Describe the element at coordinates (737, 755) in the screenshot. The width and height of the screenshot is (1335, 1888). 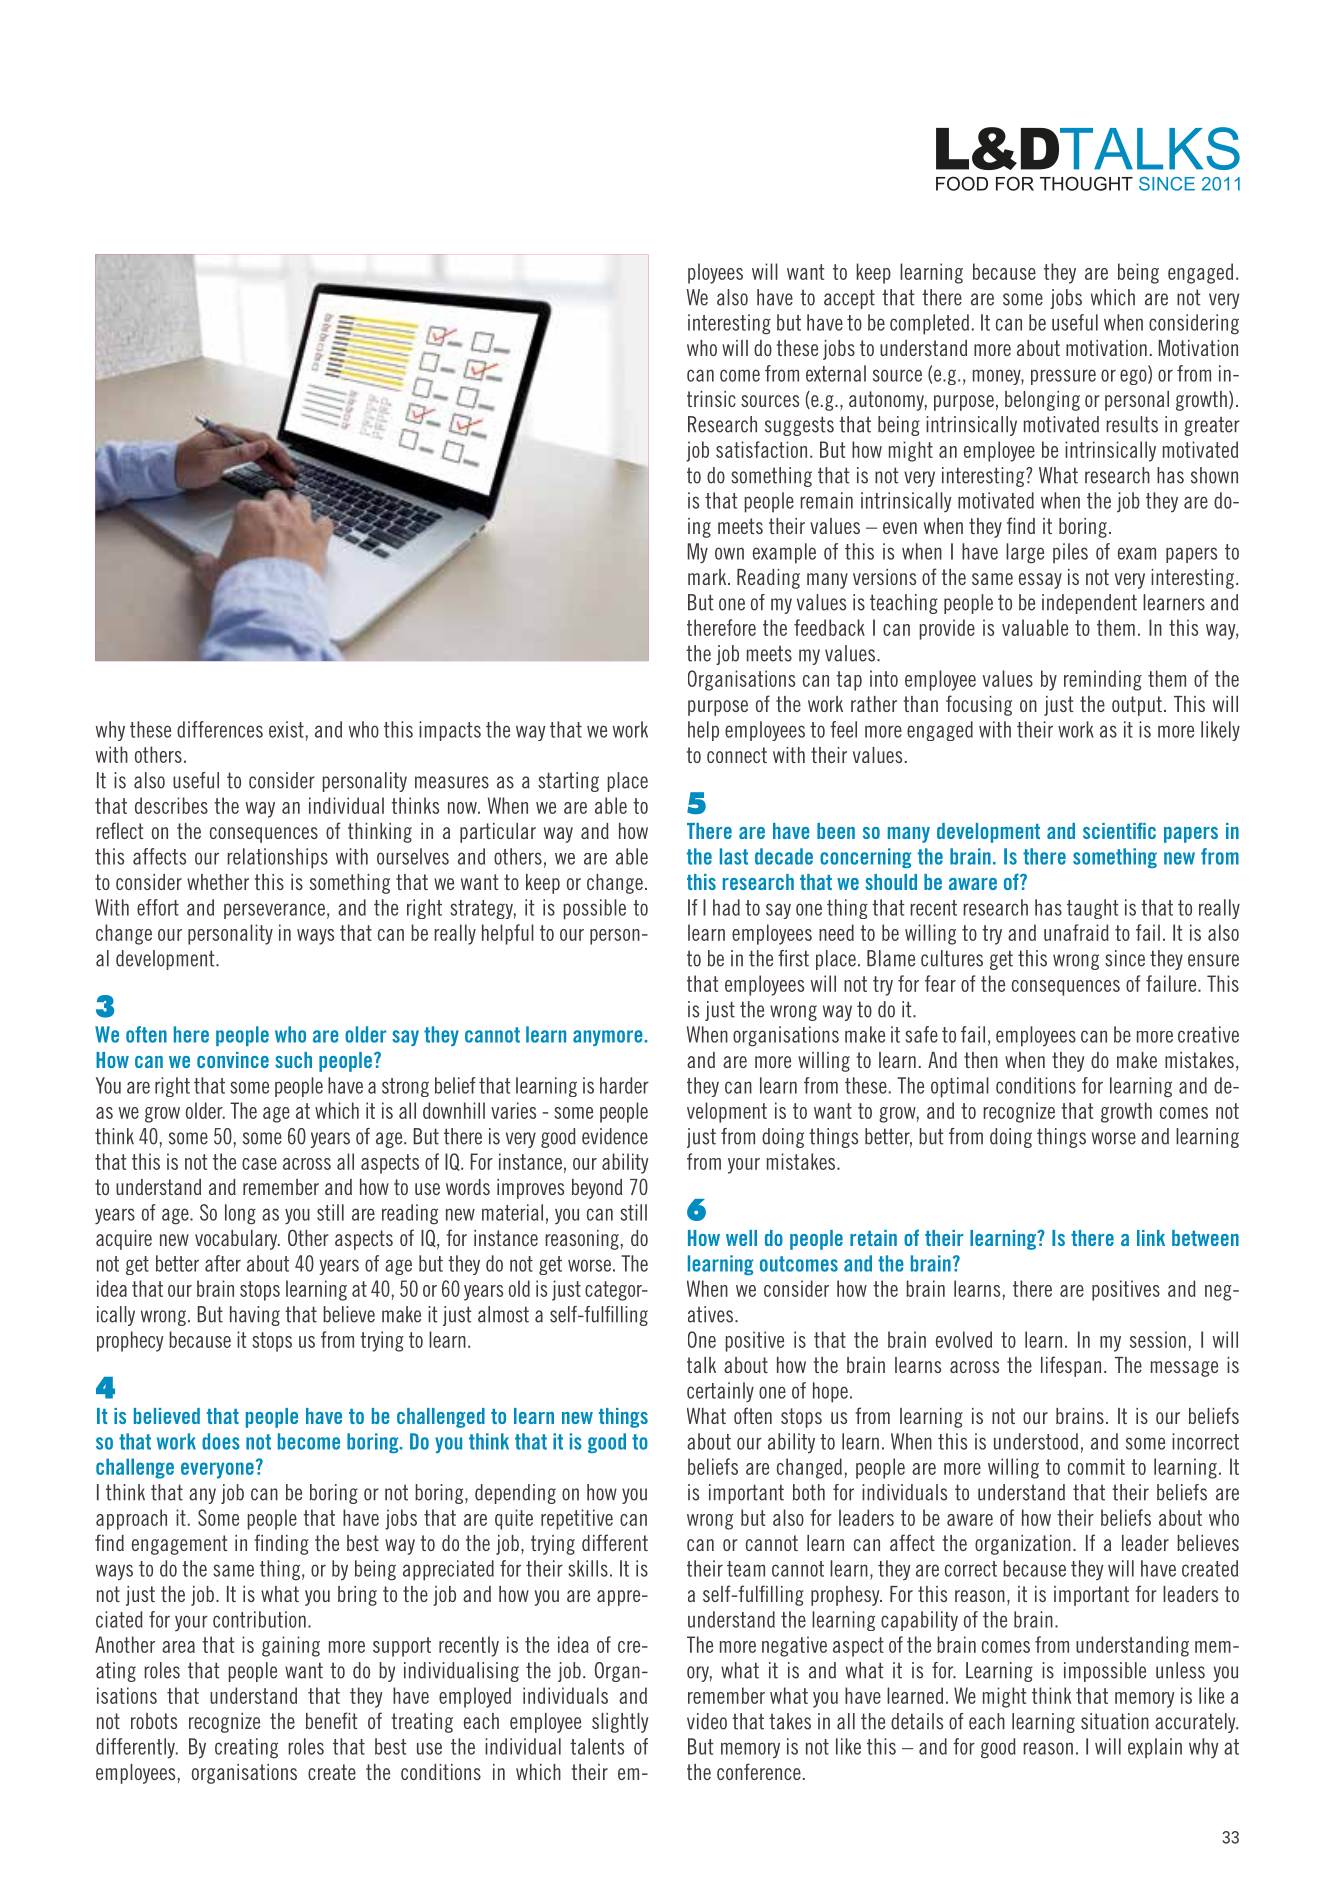
I see `connect` at that location.
